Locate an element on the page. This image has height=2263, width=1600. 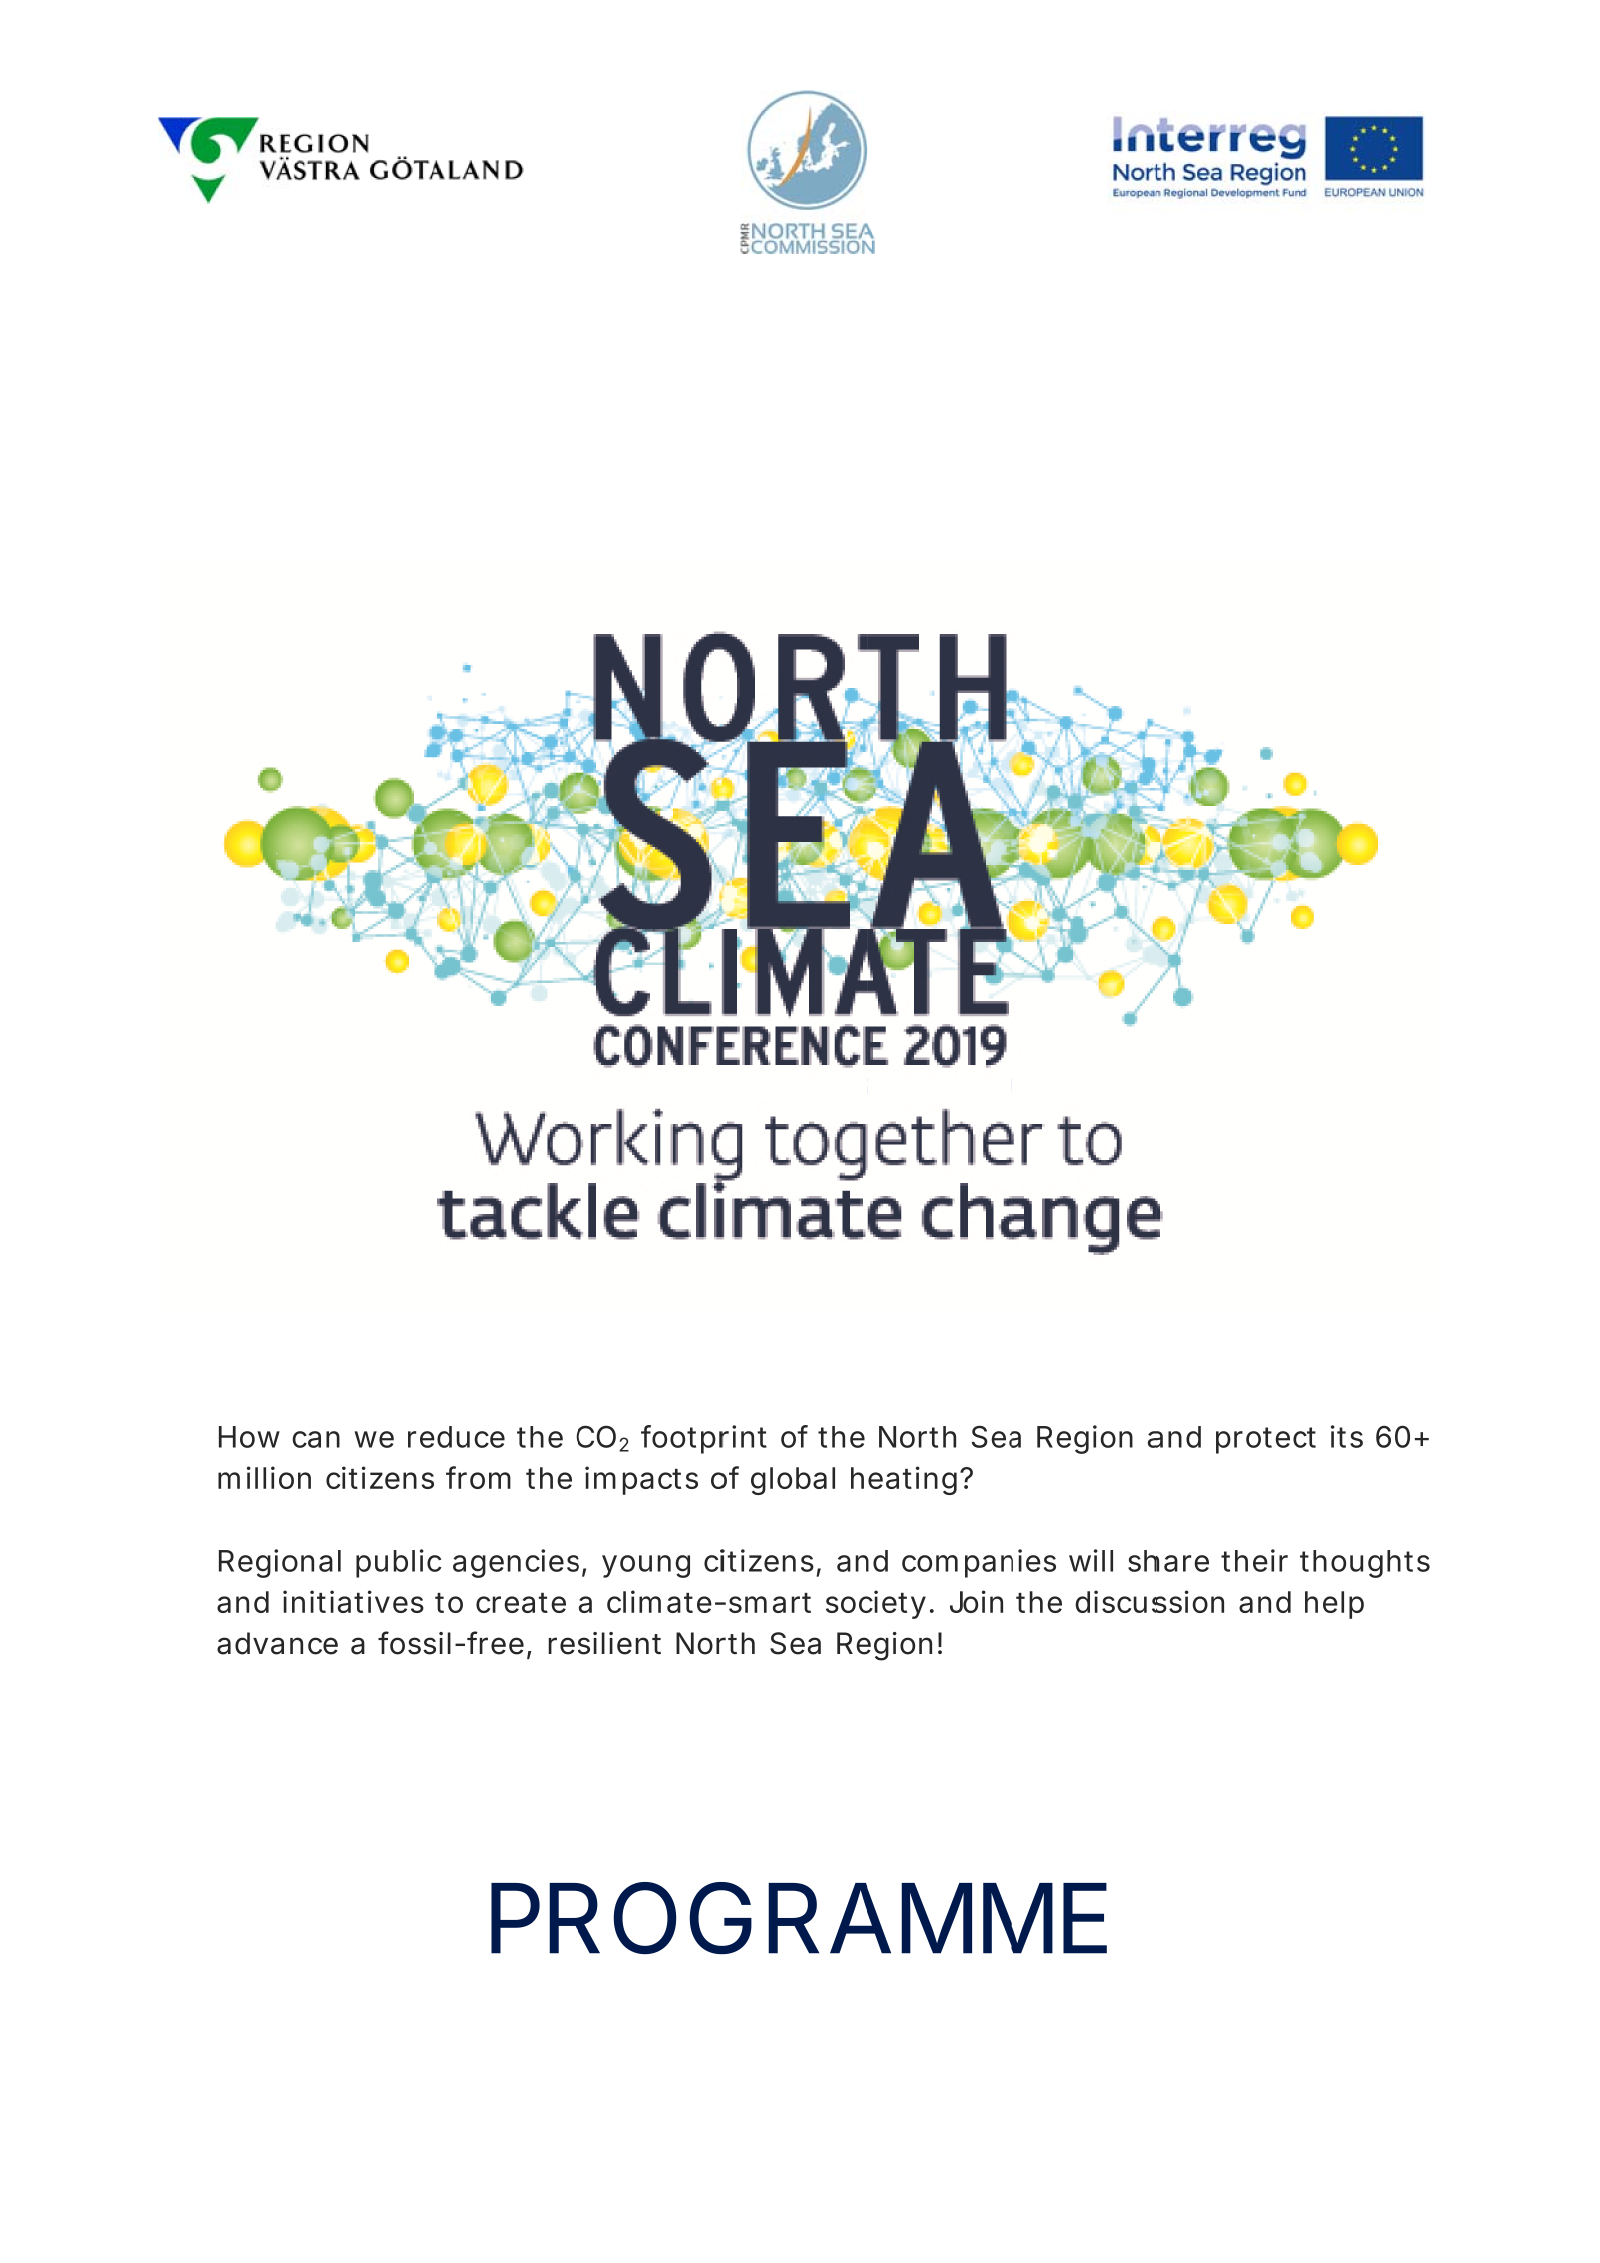
public is located at coordinates (398, 1563).
